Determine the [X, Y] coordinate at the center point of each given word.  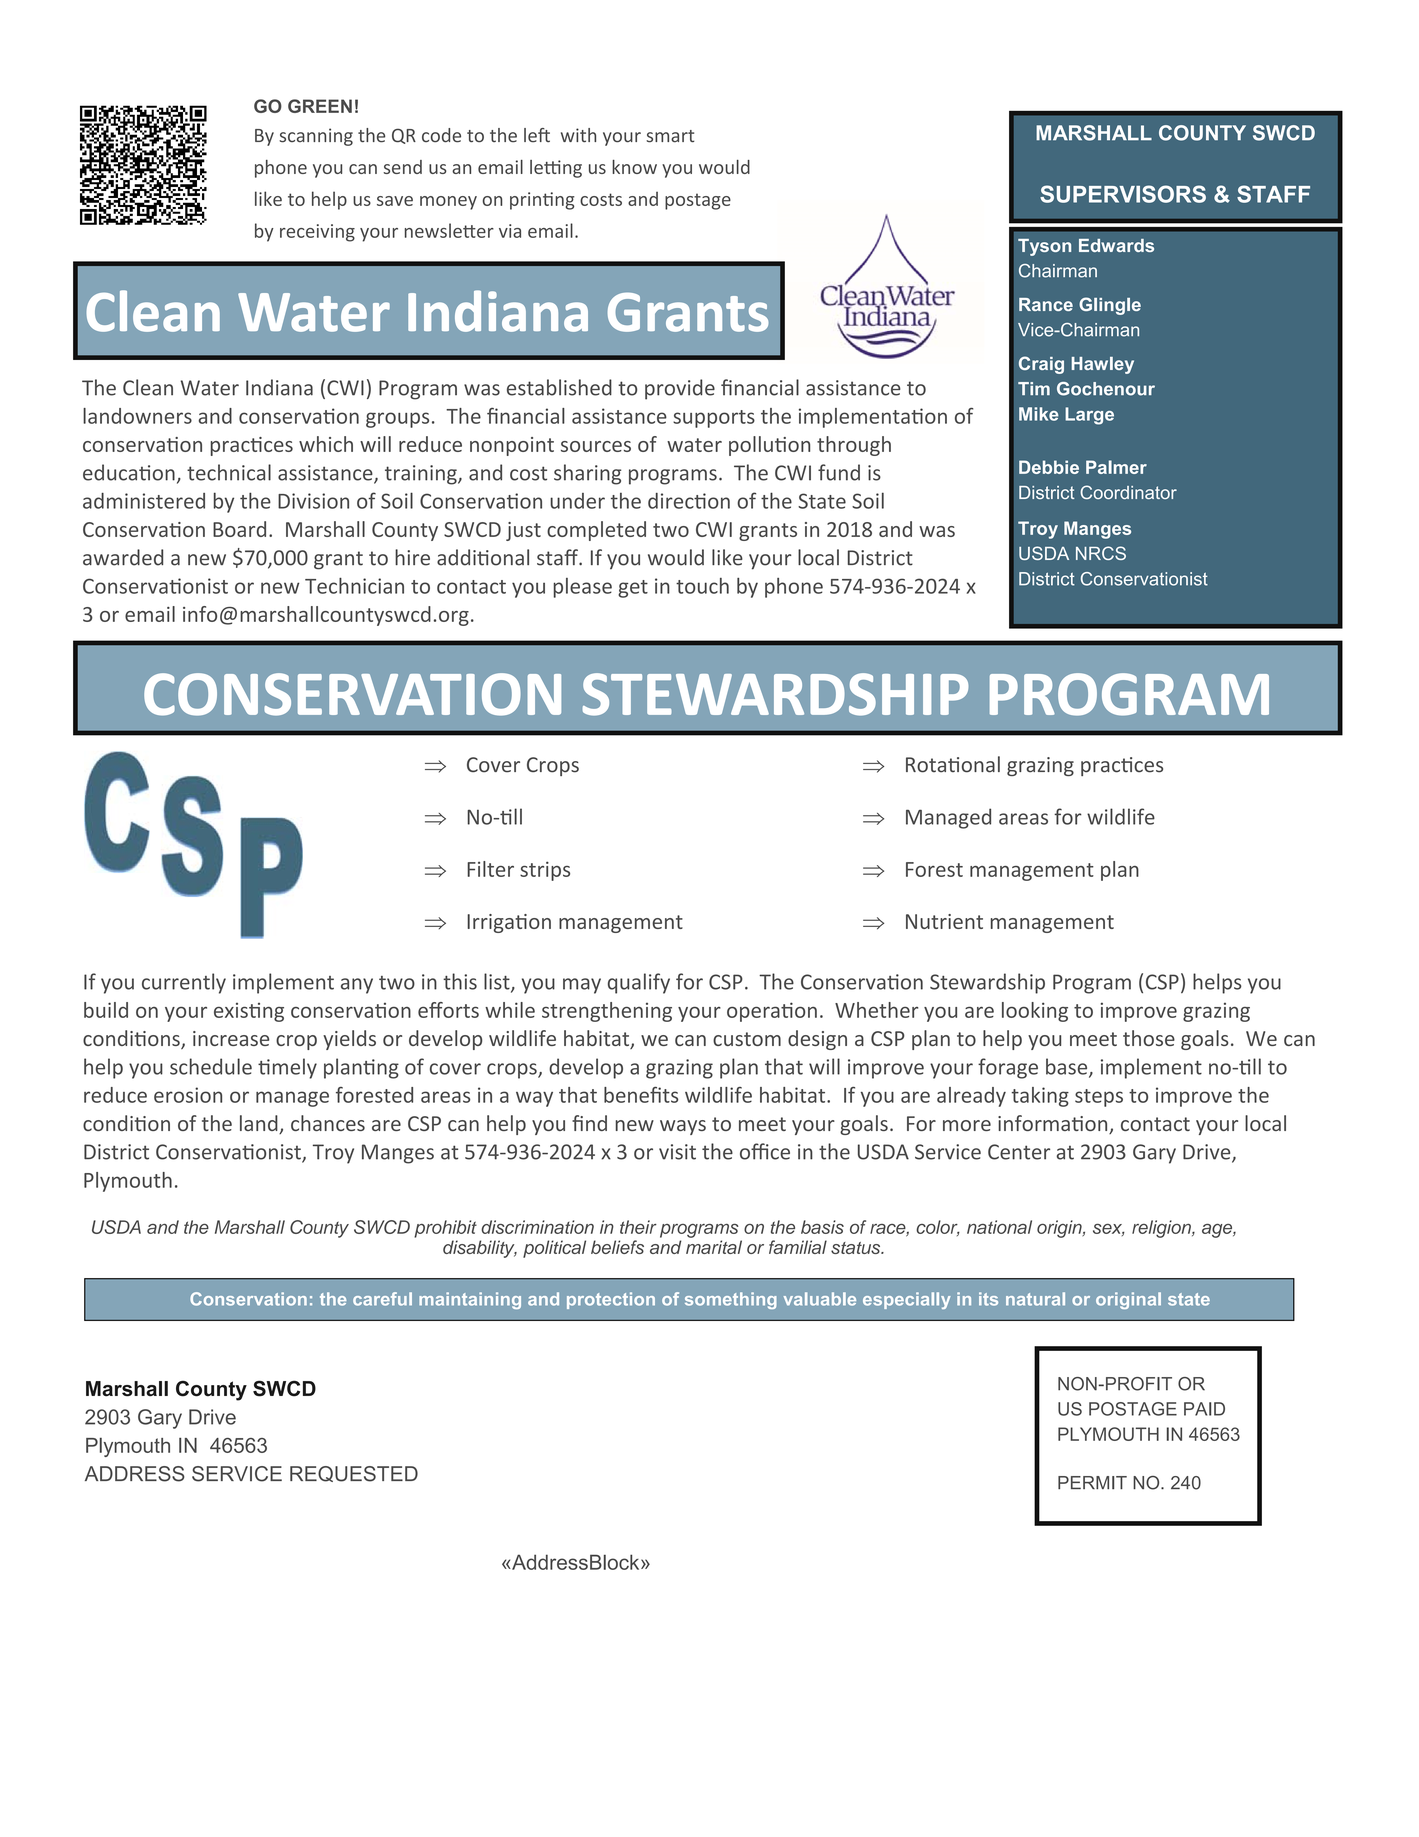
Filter [490, 869]
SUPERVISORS [1123, 194]
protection [611, 1300]
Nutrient [944, 921]
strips [545, 871]
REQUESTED [354, 1474]
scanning [316, 137]
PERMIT [1092, 1483]
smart [670, 136]
